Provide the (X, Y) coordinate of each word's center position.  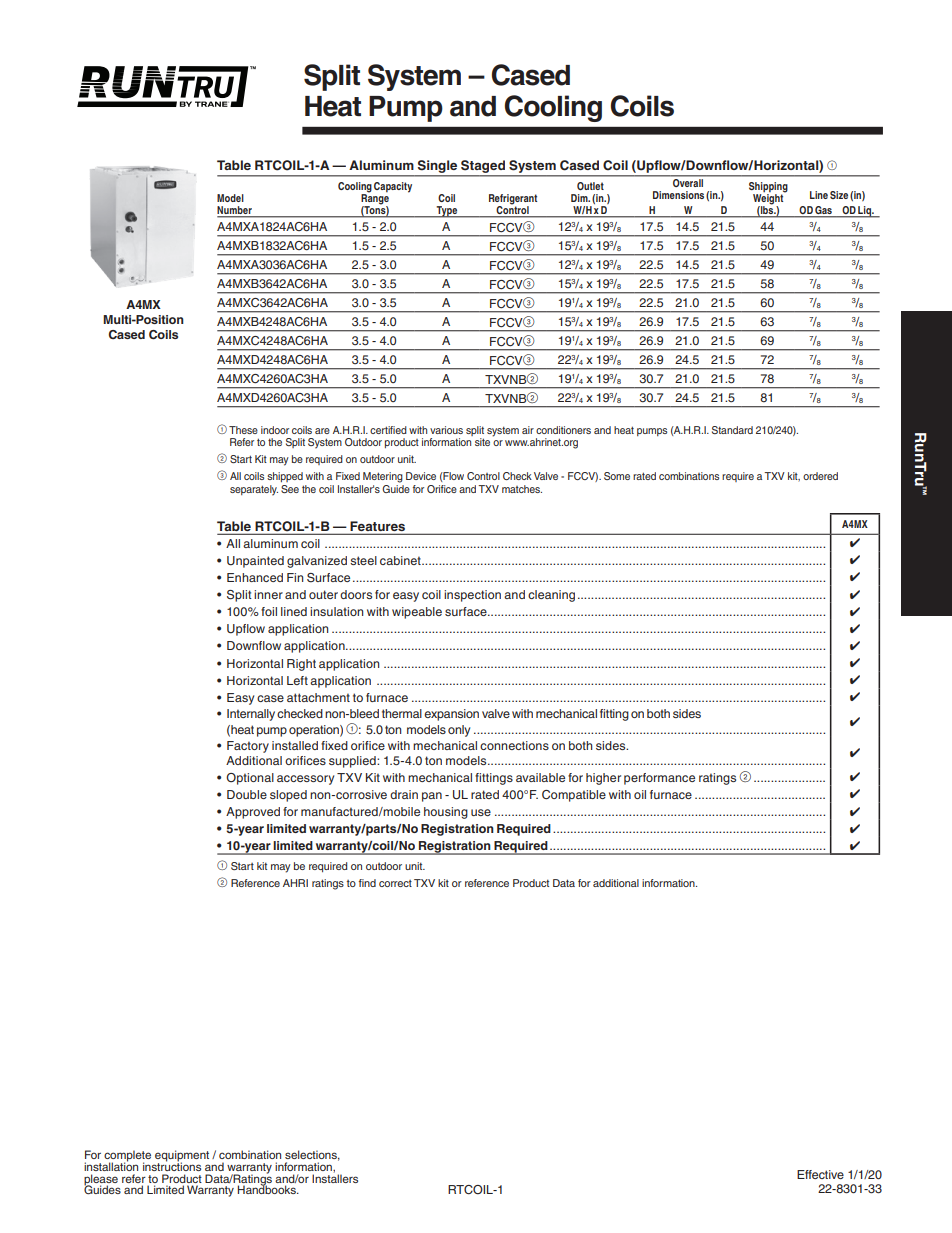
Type (447, 212)
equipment (182, 1157)
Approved (253, 813)
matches (522, 489)
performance (659, 779)
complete (127, 1157)
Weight (769, 199)
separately (254, 490)
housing (446, 813)
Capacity (393, 187)
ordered (820, 476)
